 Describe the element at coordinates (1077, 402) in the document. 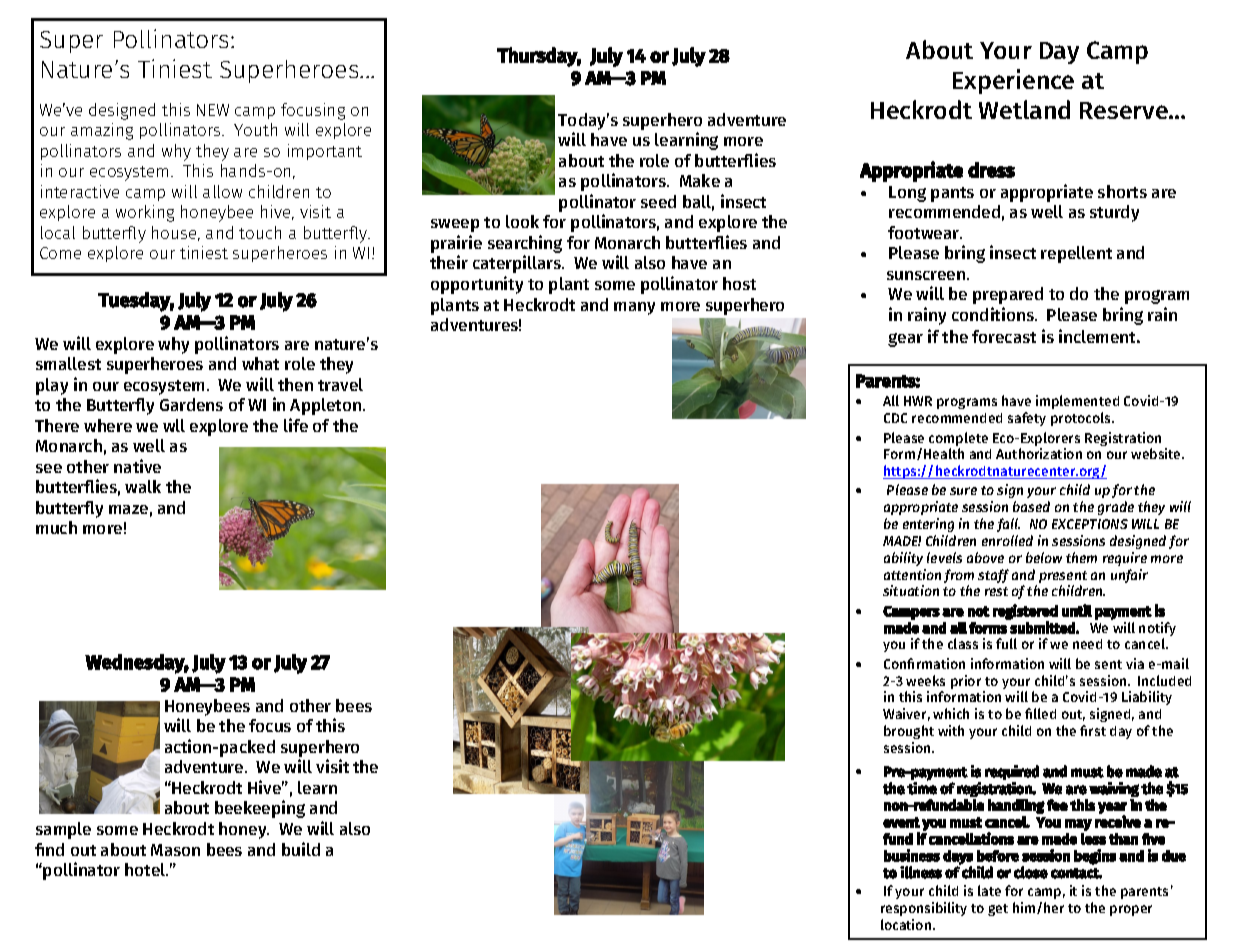

I see `implemented` at that location.
